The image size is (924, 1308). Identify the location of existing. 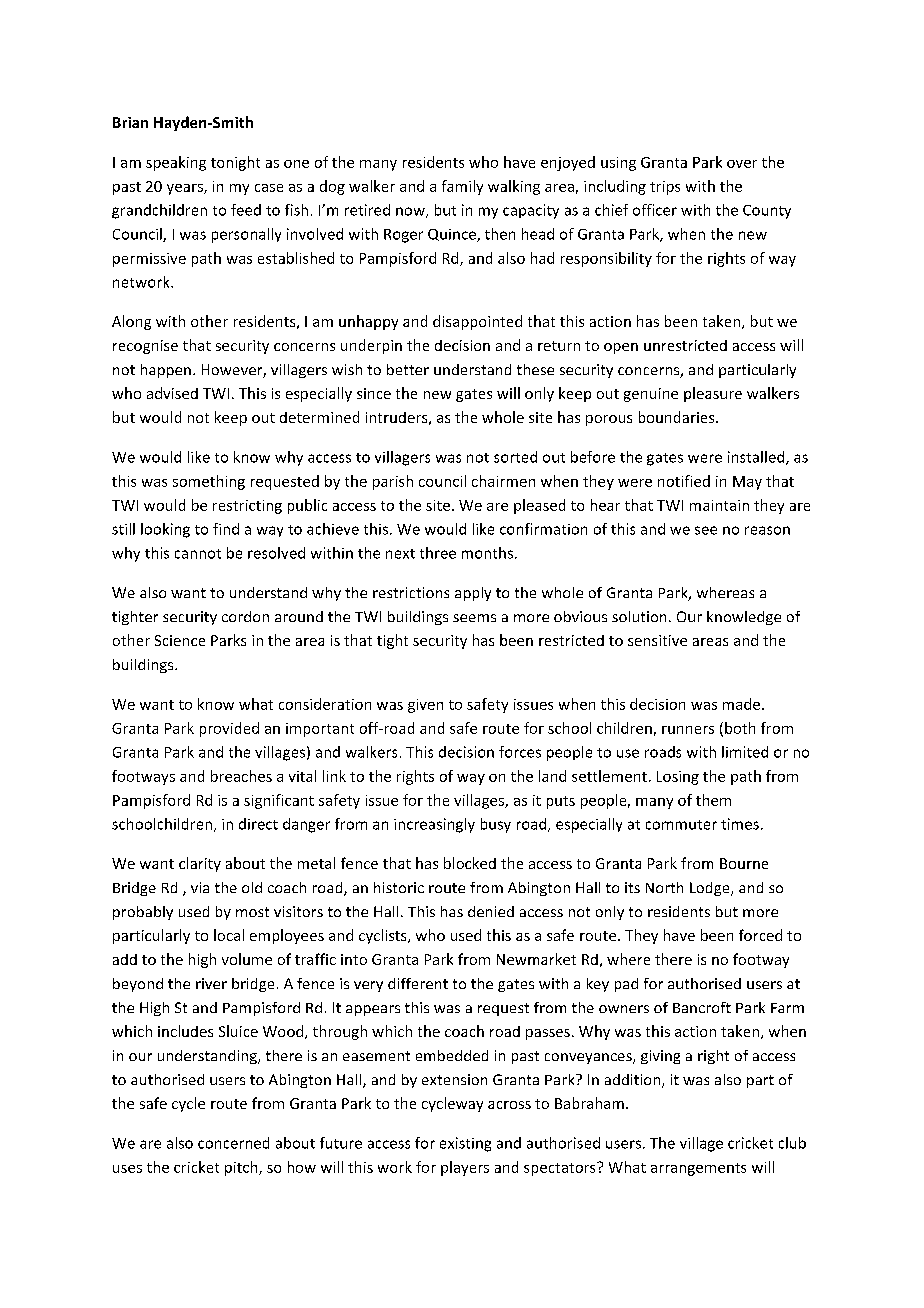
(465, 1144).
